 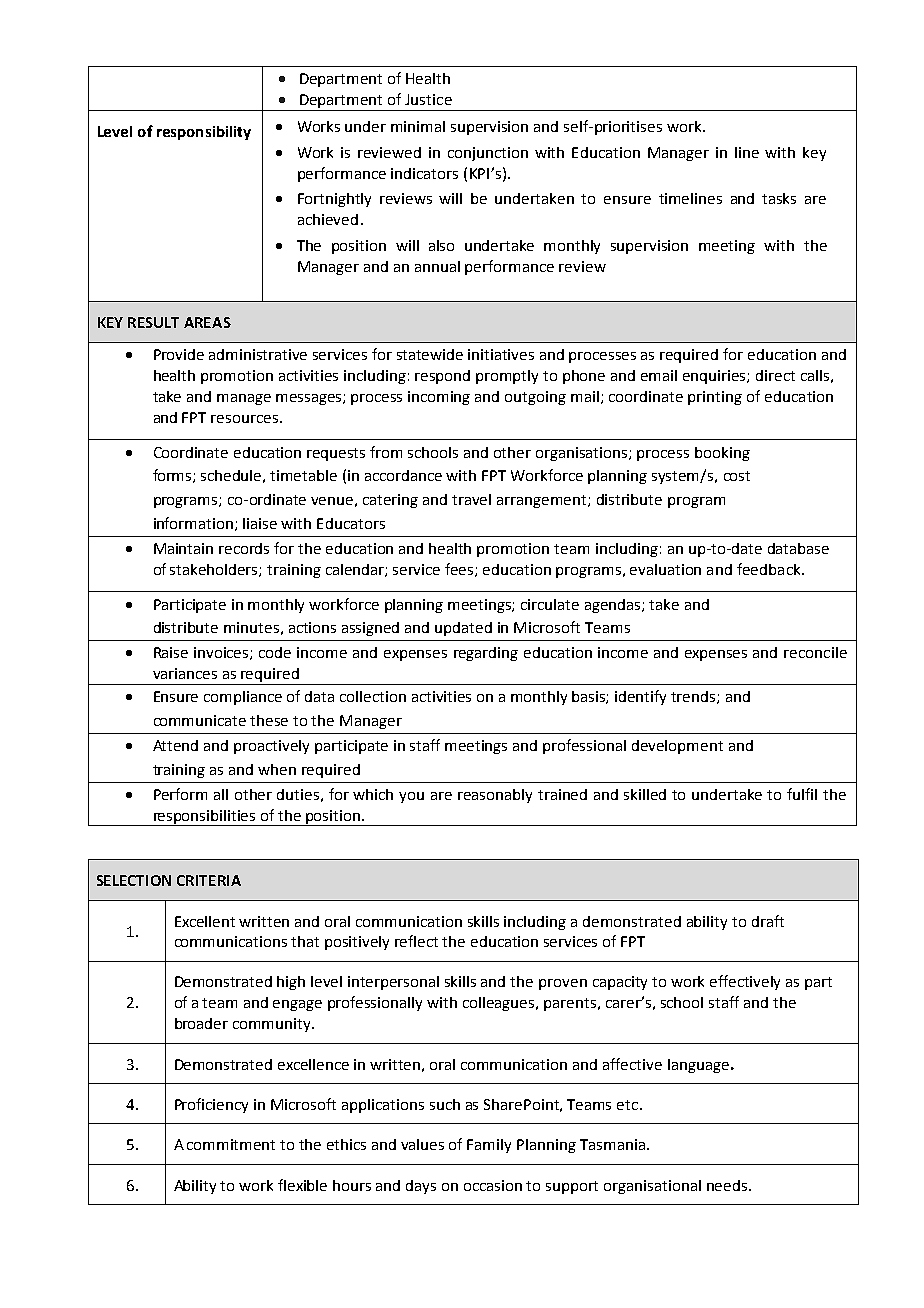 I want to click on cost, so click(x=737, y=476).
